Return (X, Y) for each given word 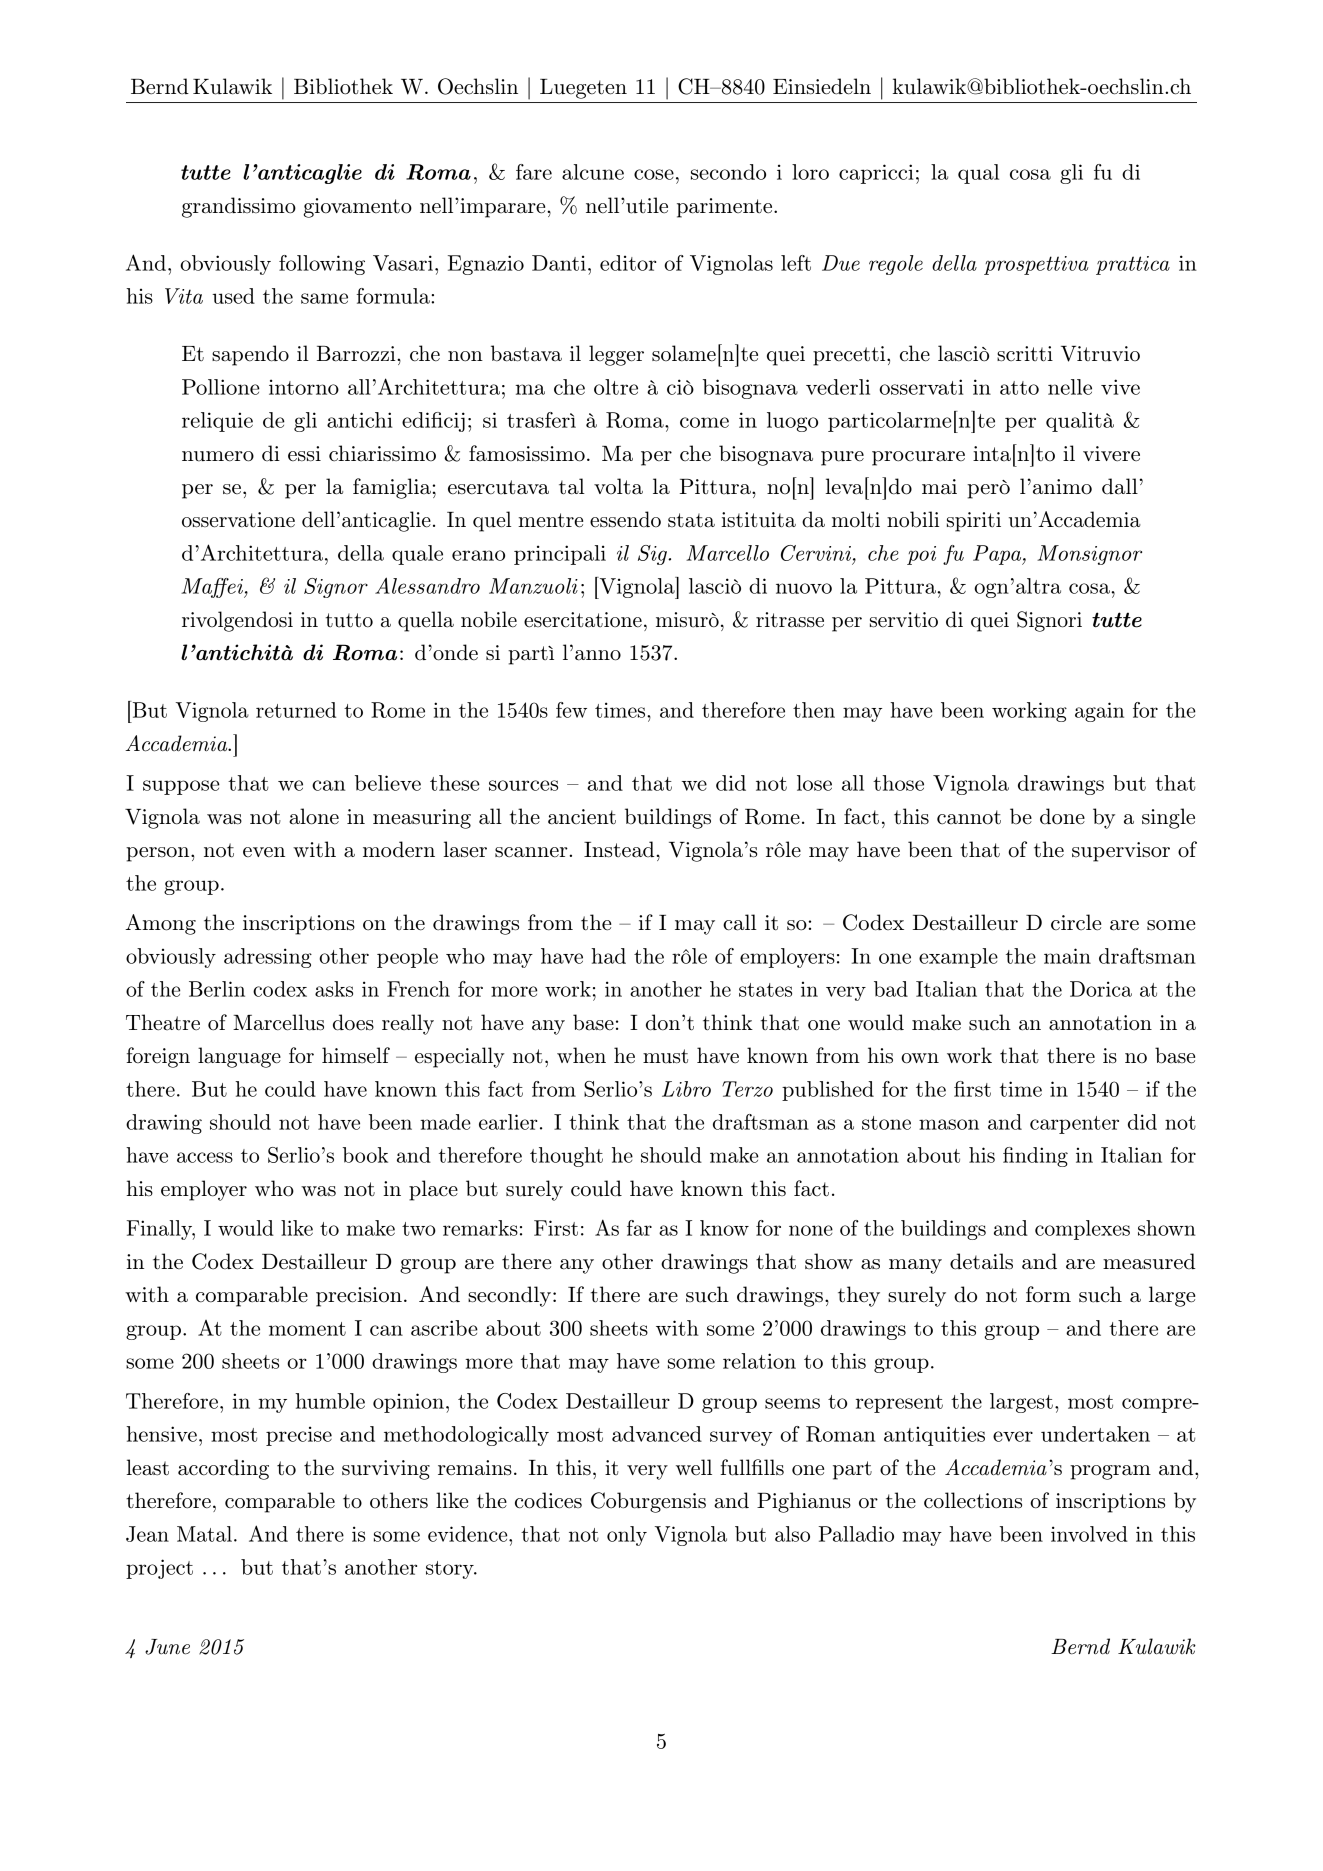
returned (296, 710)
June (167, 1647)
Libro (686, 1089)
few (571, 710)
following (322, 265)
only (627, 1536)
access (205, 1157)
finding (1035, 1157)
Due (841, 263)
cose (654, 174)
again (1099, 712)
